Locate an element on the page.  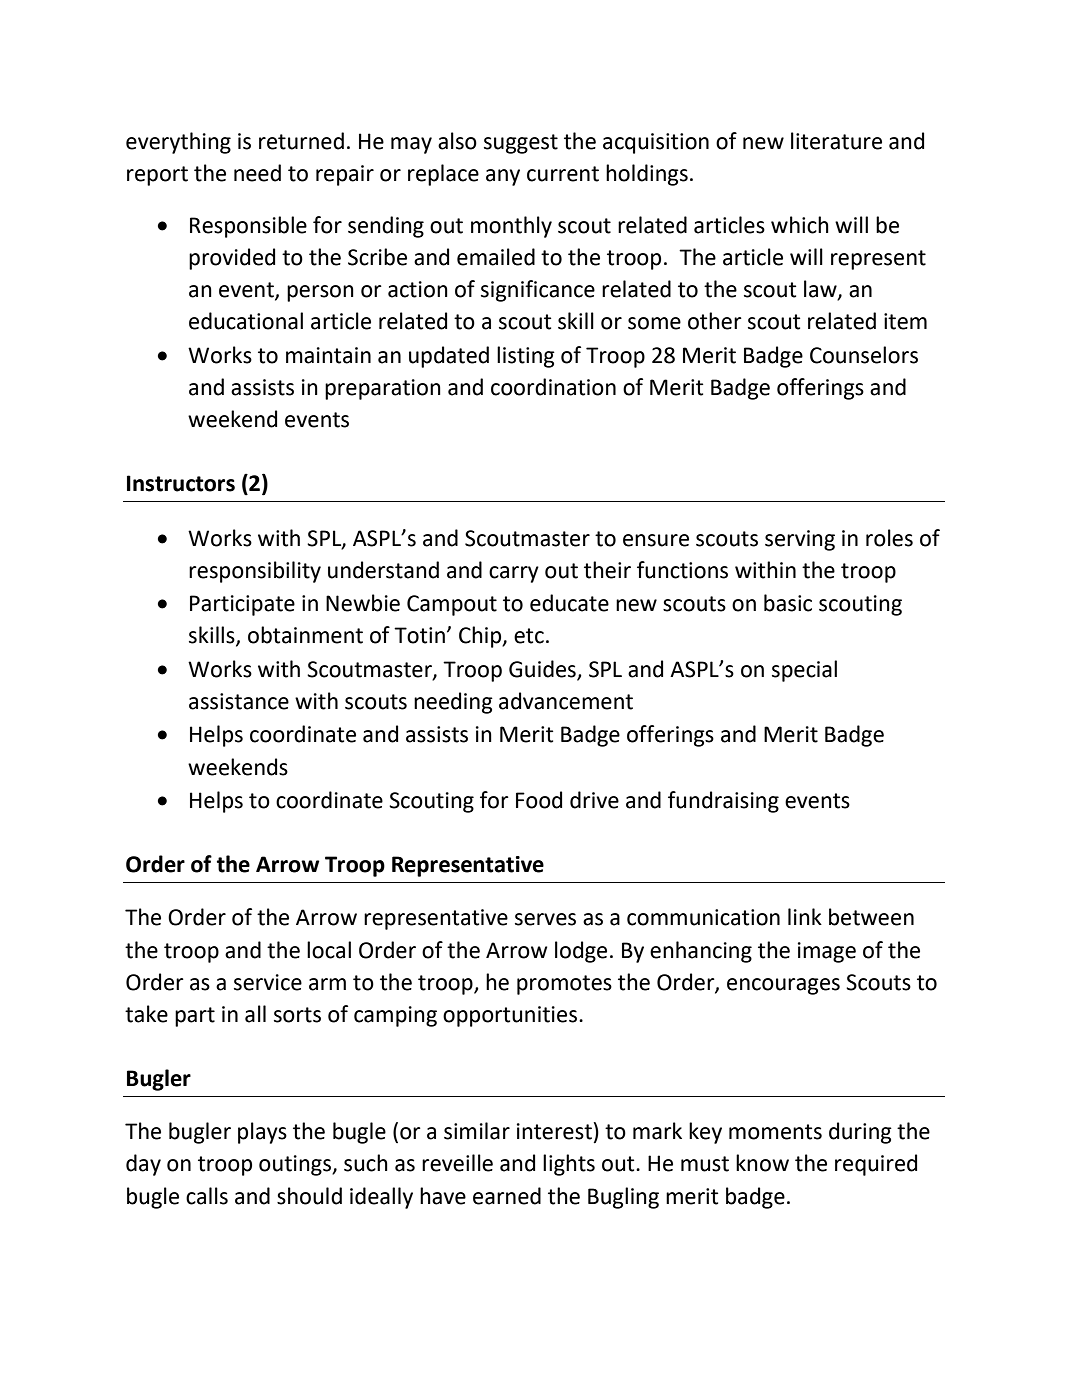
assistance is located at coordinates (239, 701).
